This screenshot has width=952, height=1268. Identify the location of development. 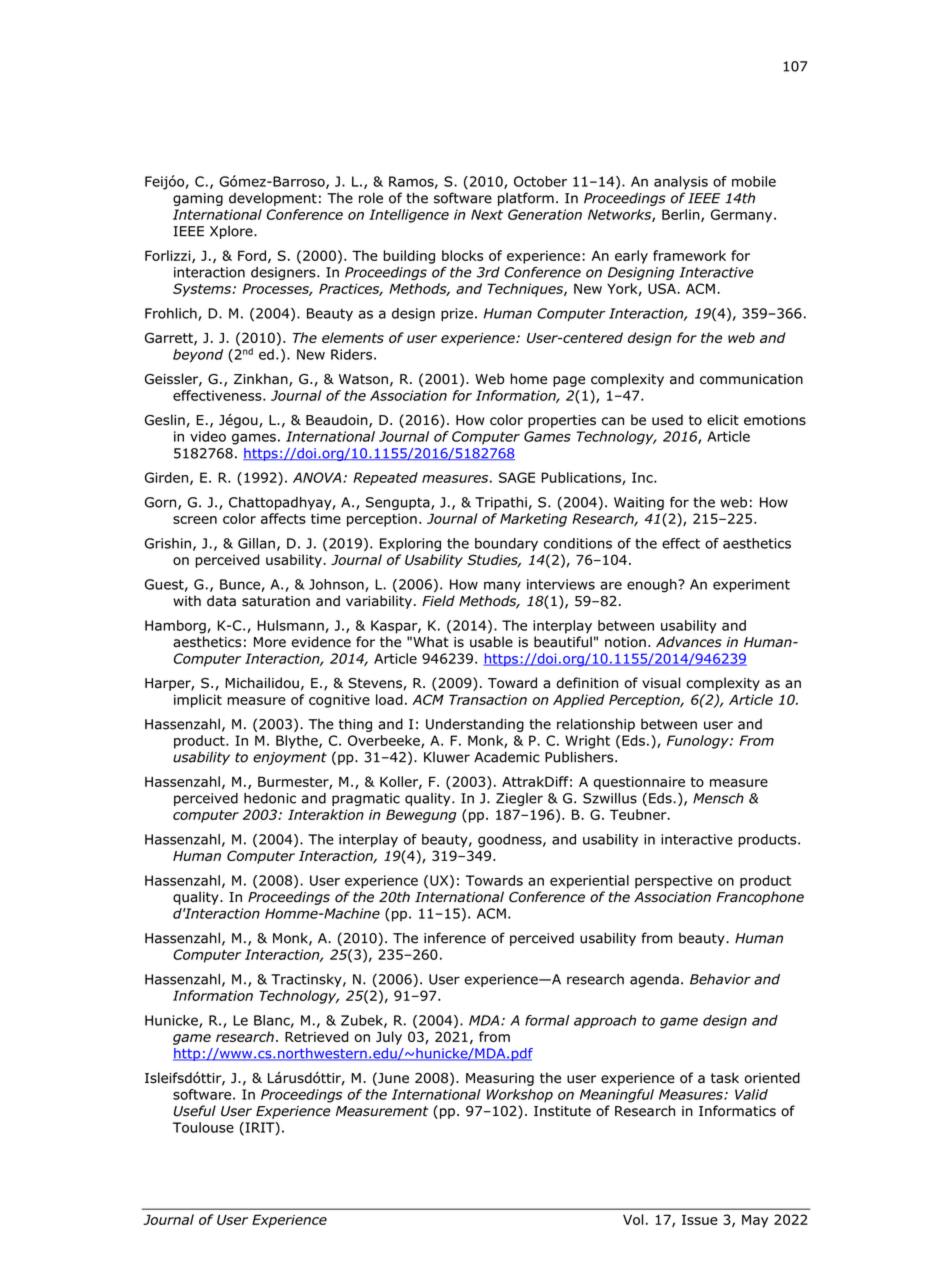
(273, 199).
